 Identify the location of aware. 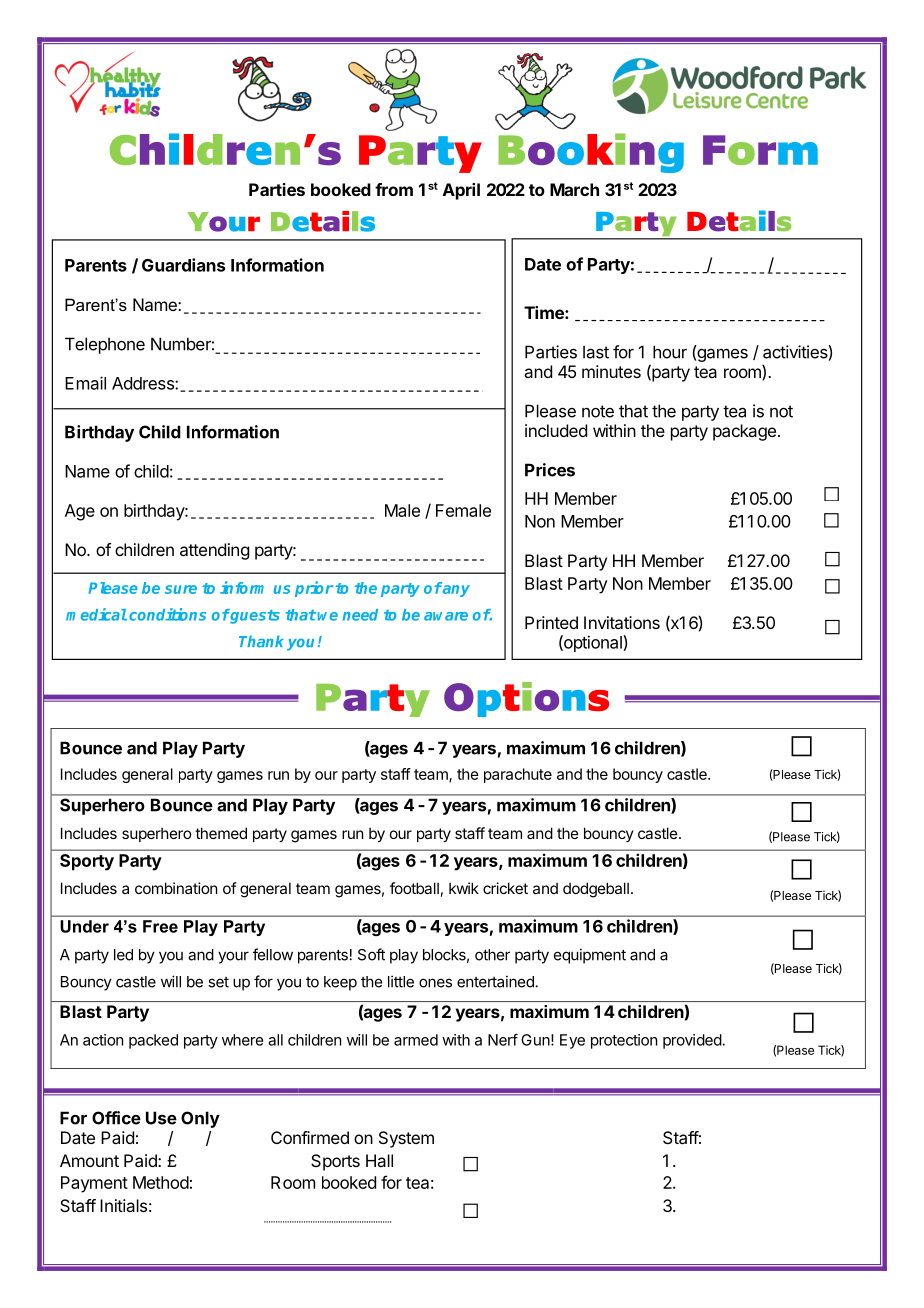
(446, 616).
